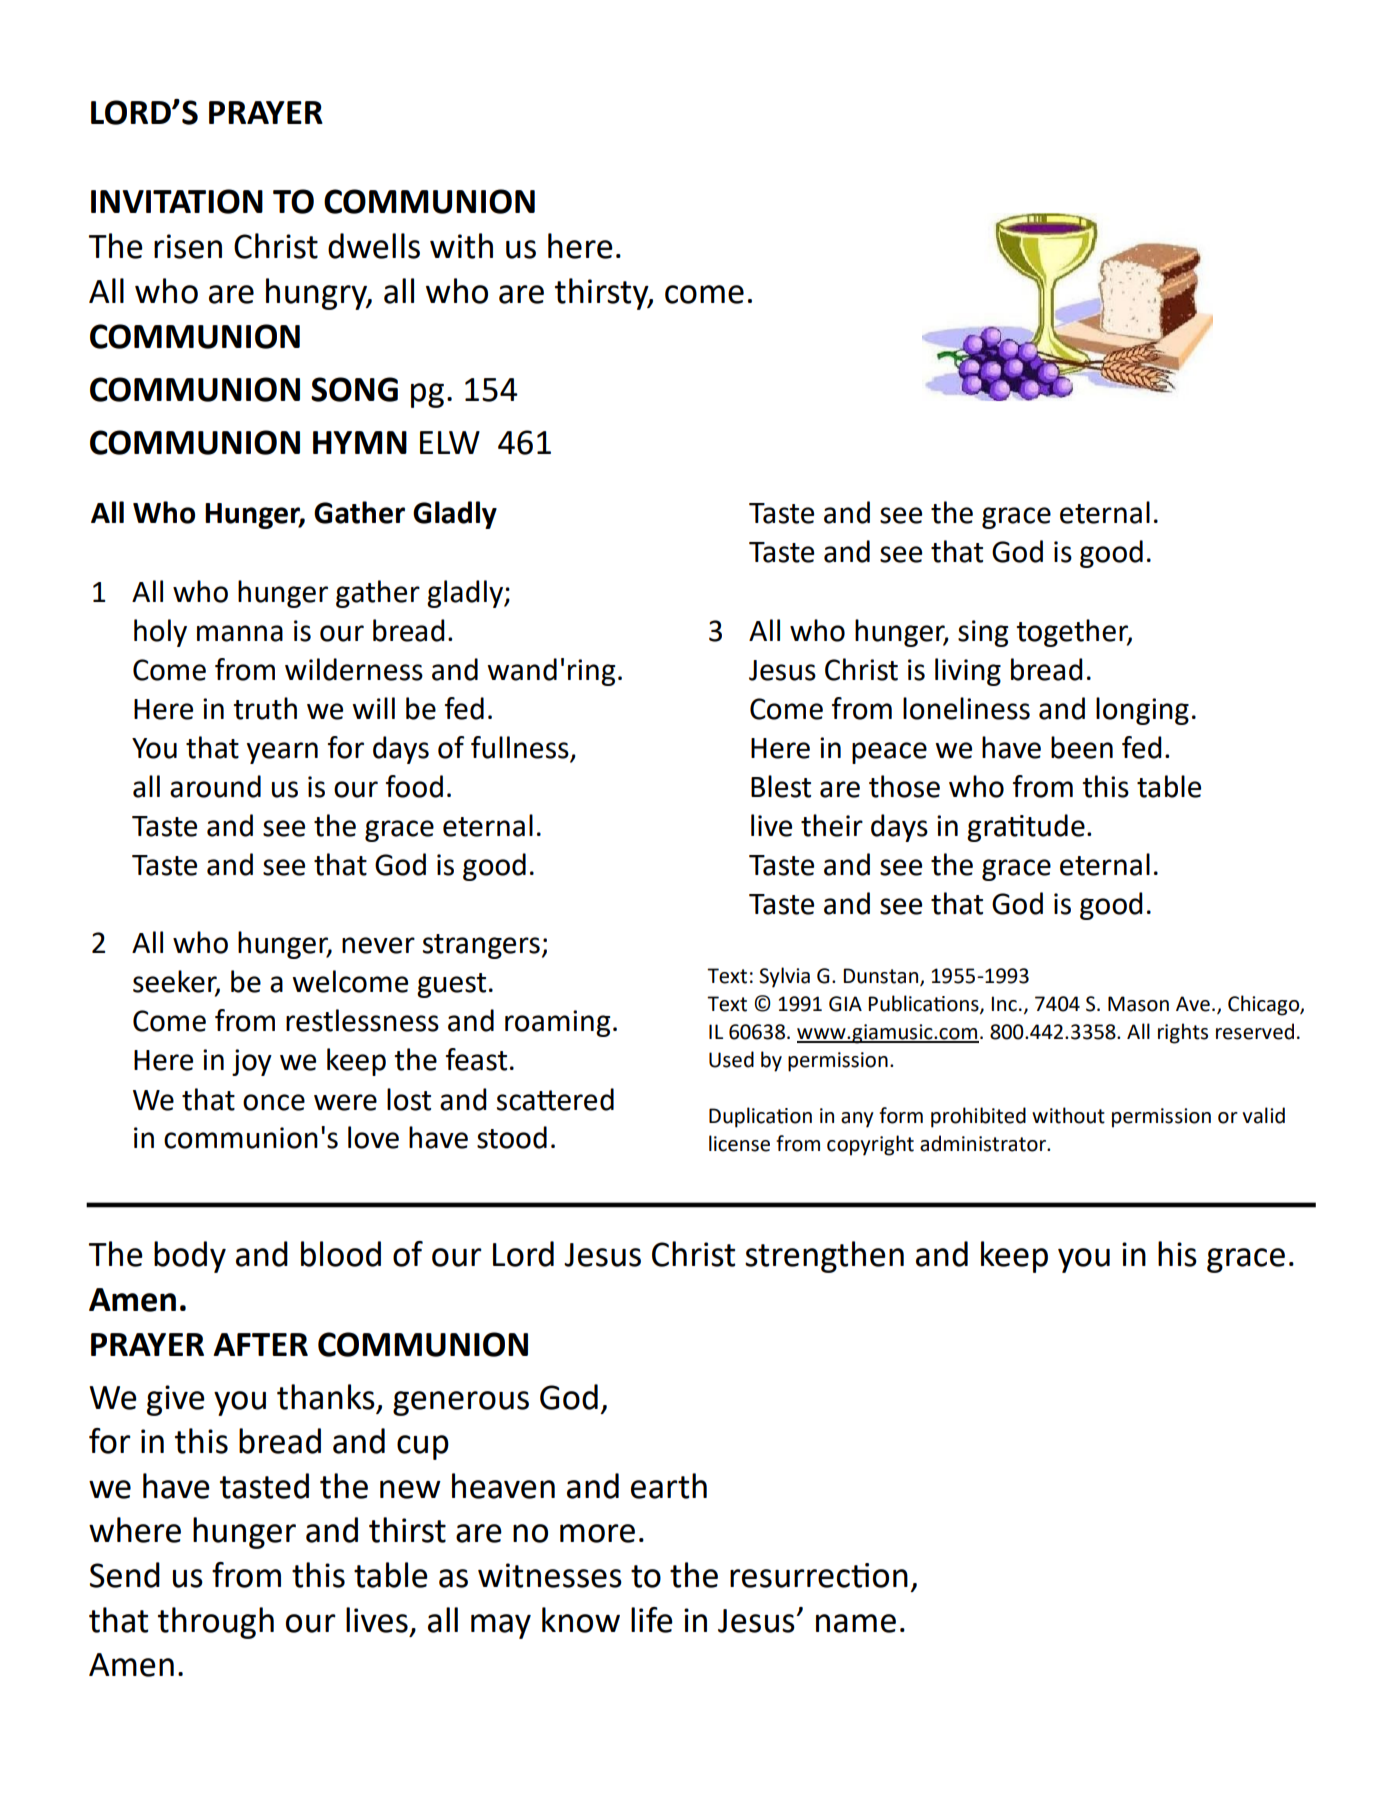 Image resolution: width=1398 pixels, height=1810 pixels. I want to click on dwells, so click(374, 246).
